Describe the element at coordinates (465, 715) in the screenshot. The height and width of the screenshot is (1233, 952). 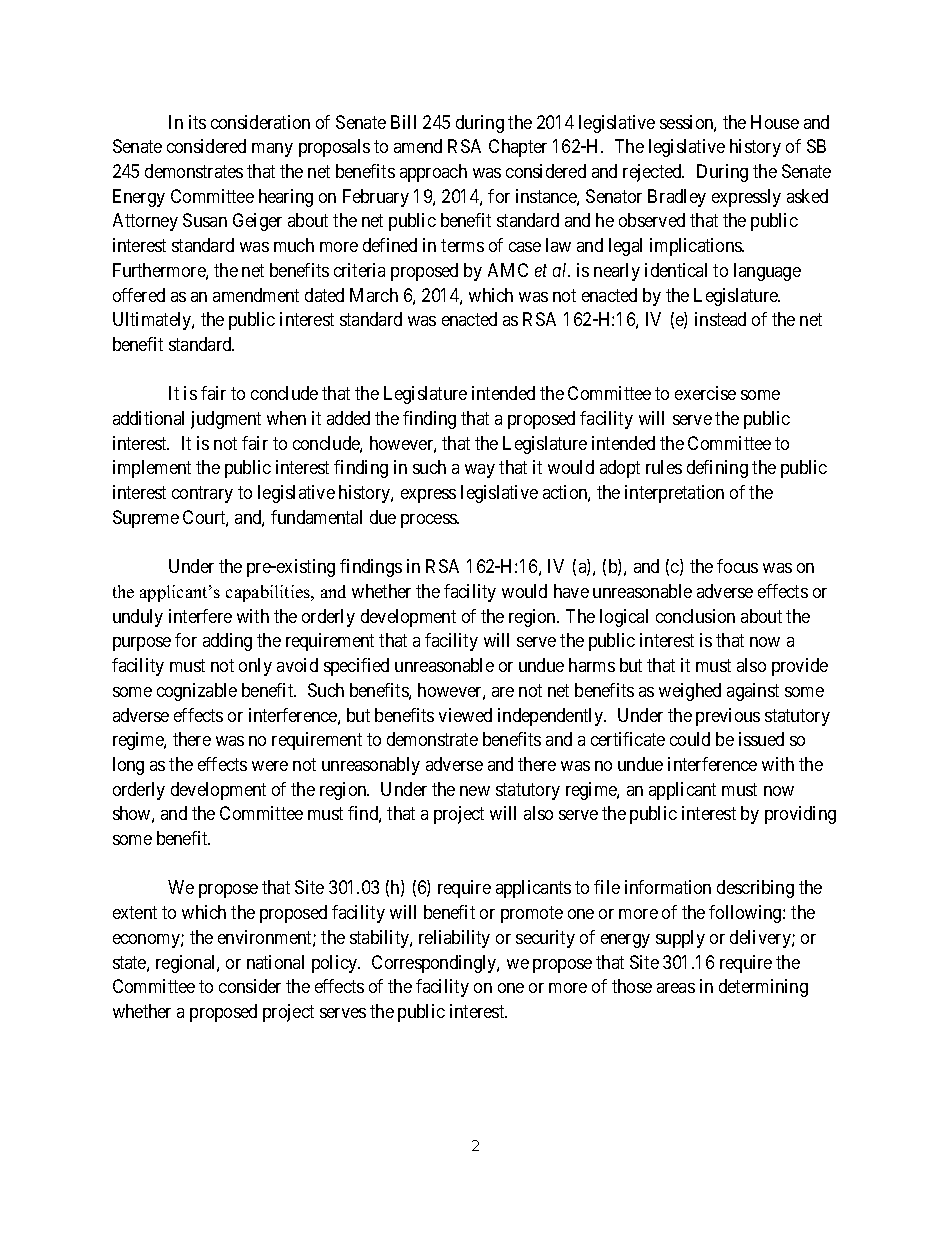
I see `viewed` at that location.
